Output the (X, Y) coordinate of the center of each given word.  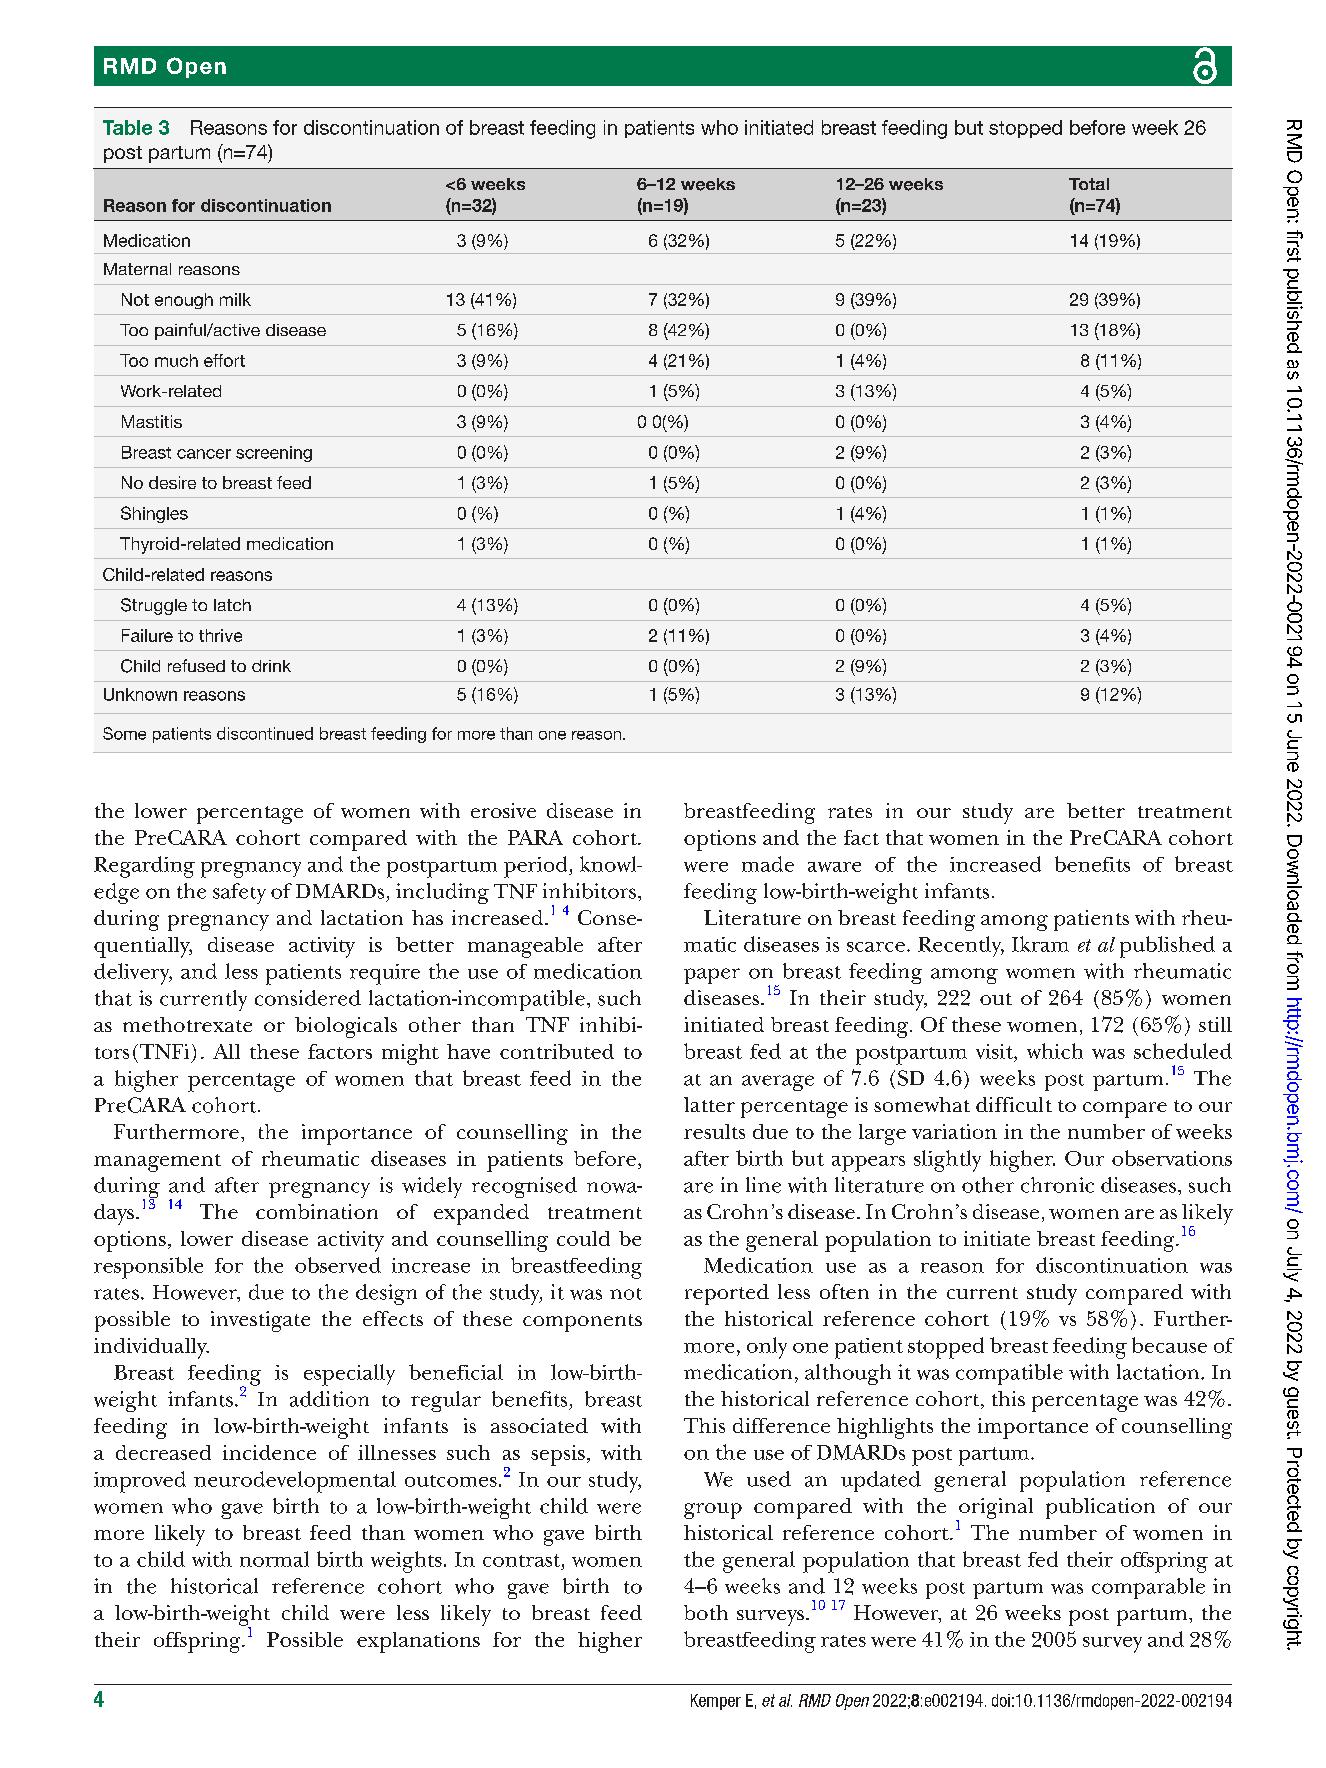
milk (235, 299)
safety (239, 893)
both (706, 1612)
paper (712, 976)
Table (127, 127)
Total (1089, 184)
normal (274, 1559)
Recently (961, 946)
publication (1100, 1508)
